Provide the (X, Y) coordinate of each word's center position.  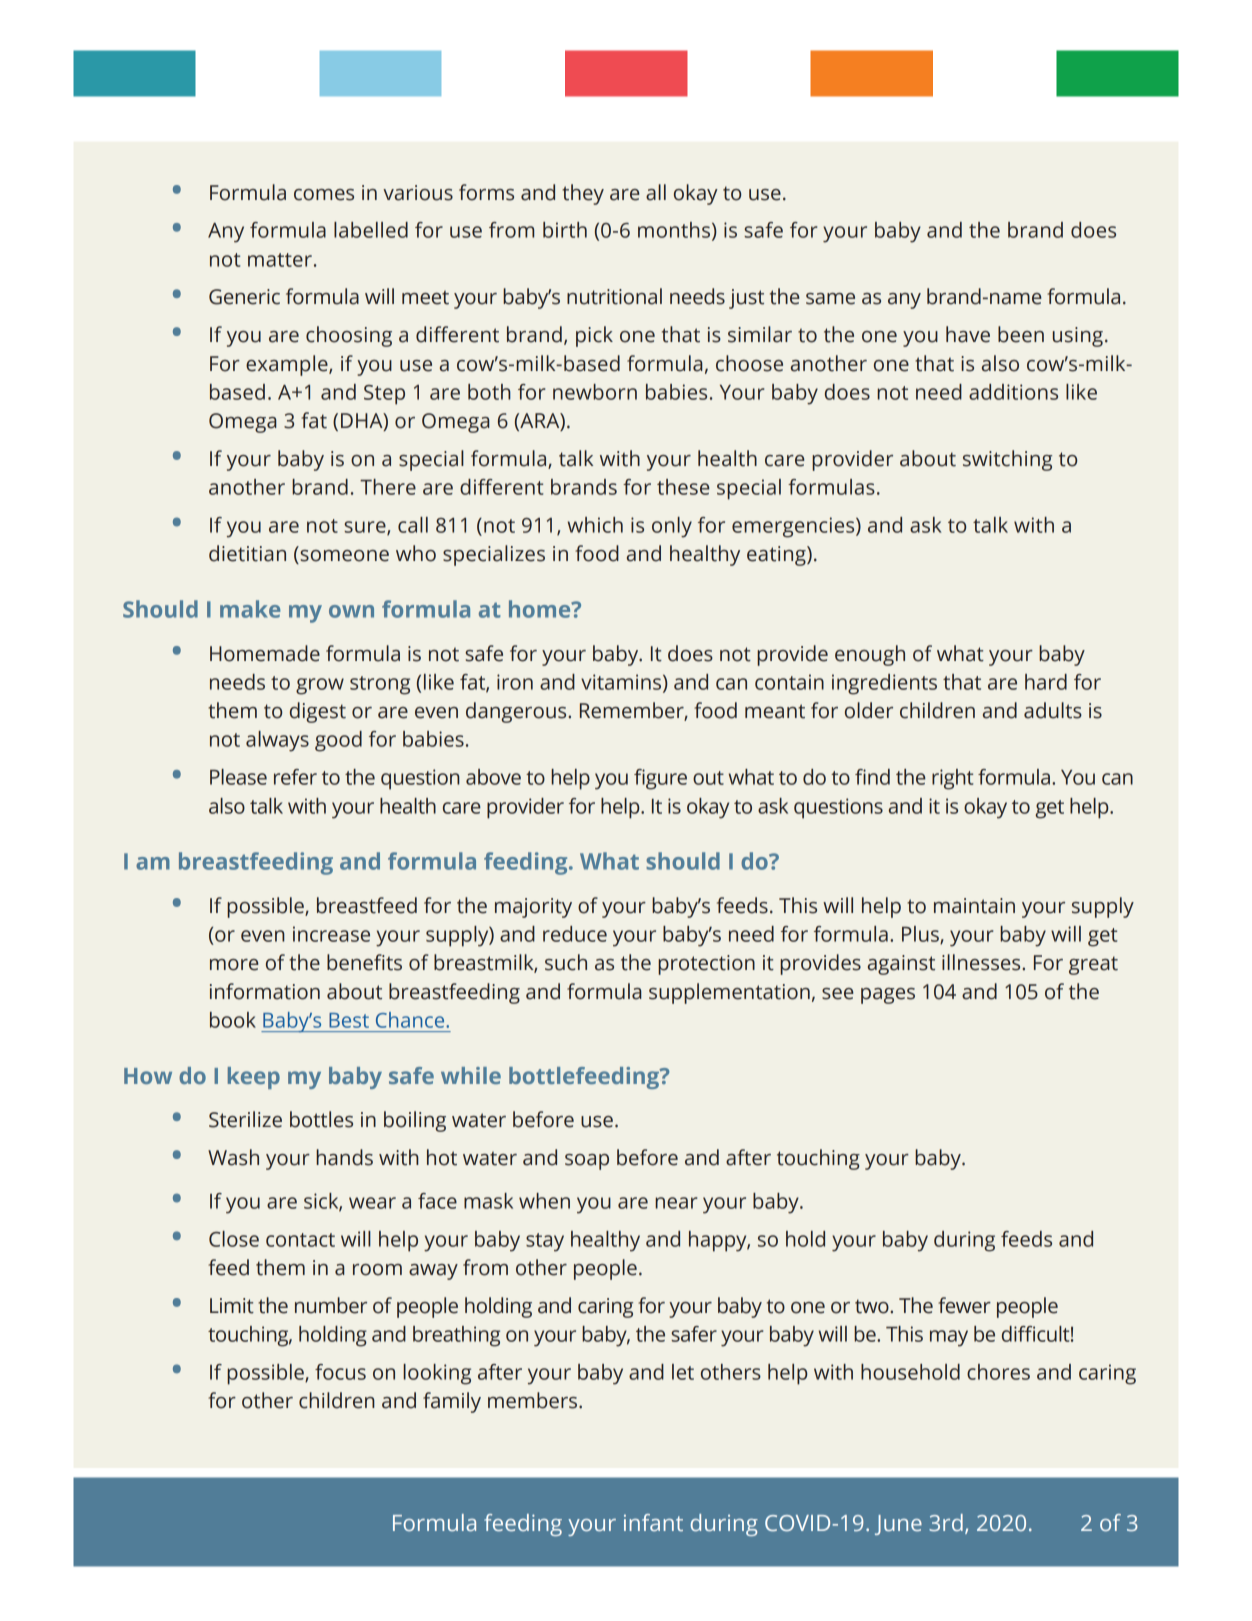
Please (238, 777)
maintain (974, 906)
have (968, 334)
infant (653, 1522)
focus (340, 1372)
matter (280, 260)
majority (533, 908)
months (674, 230)
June (898, 1525)
